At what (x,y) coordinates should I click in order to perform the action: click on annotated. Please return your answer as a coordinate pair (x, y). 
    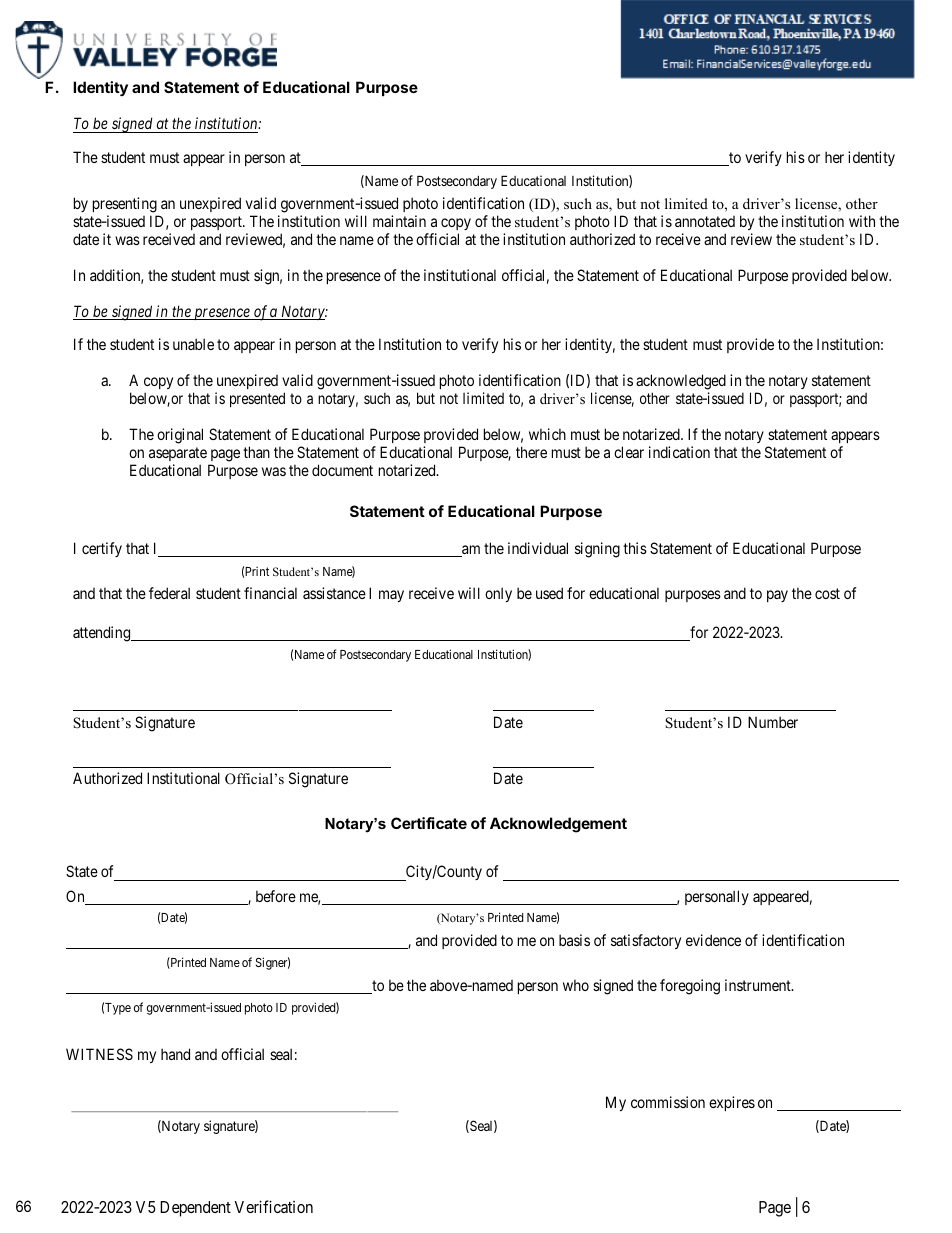
    Looking at the image, I should click on (705, 221).
